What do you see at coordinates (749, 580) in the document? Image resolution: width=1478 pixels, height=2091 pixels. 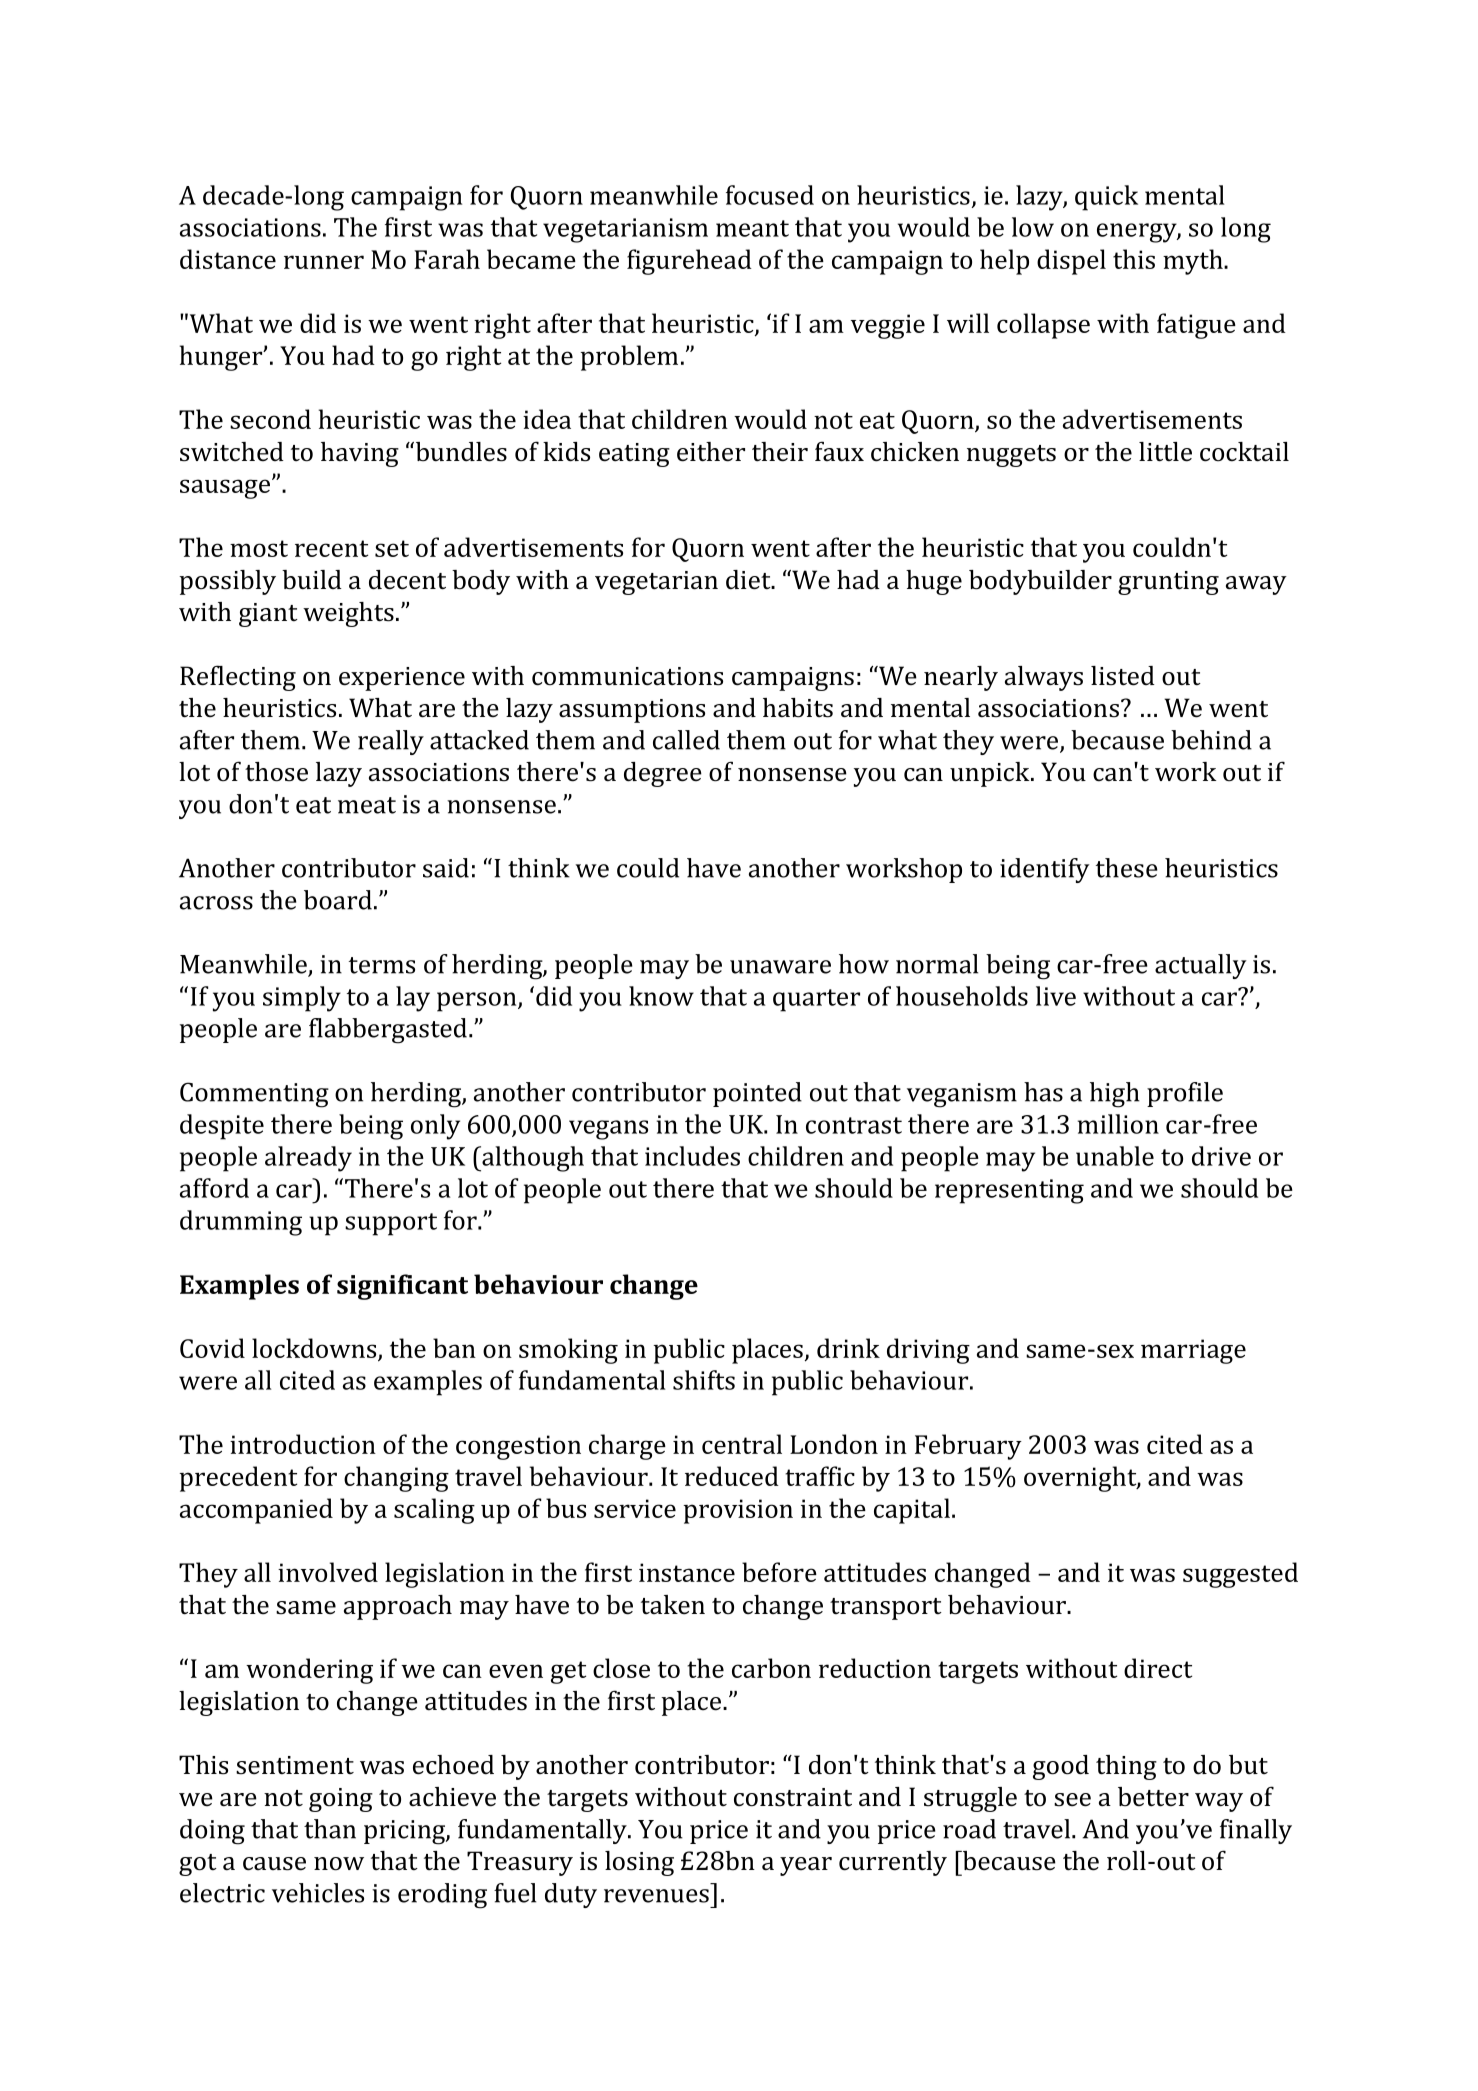 I see `diet` at bounding box center [749, 580].
